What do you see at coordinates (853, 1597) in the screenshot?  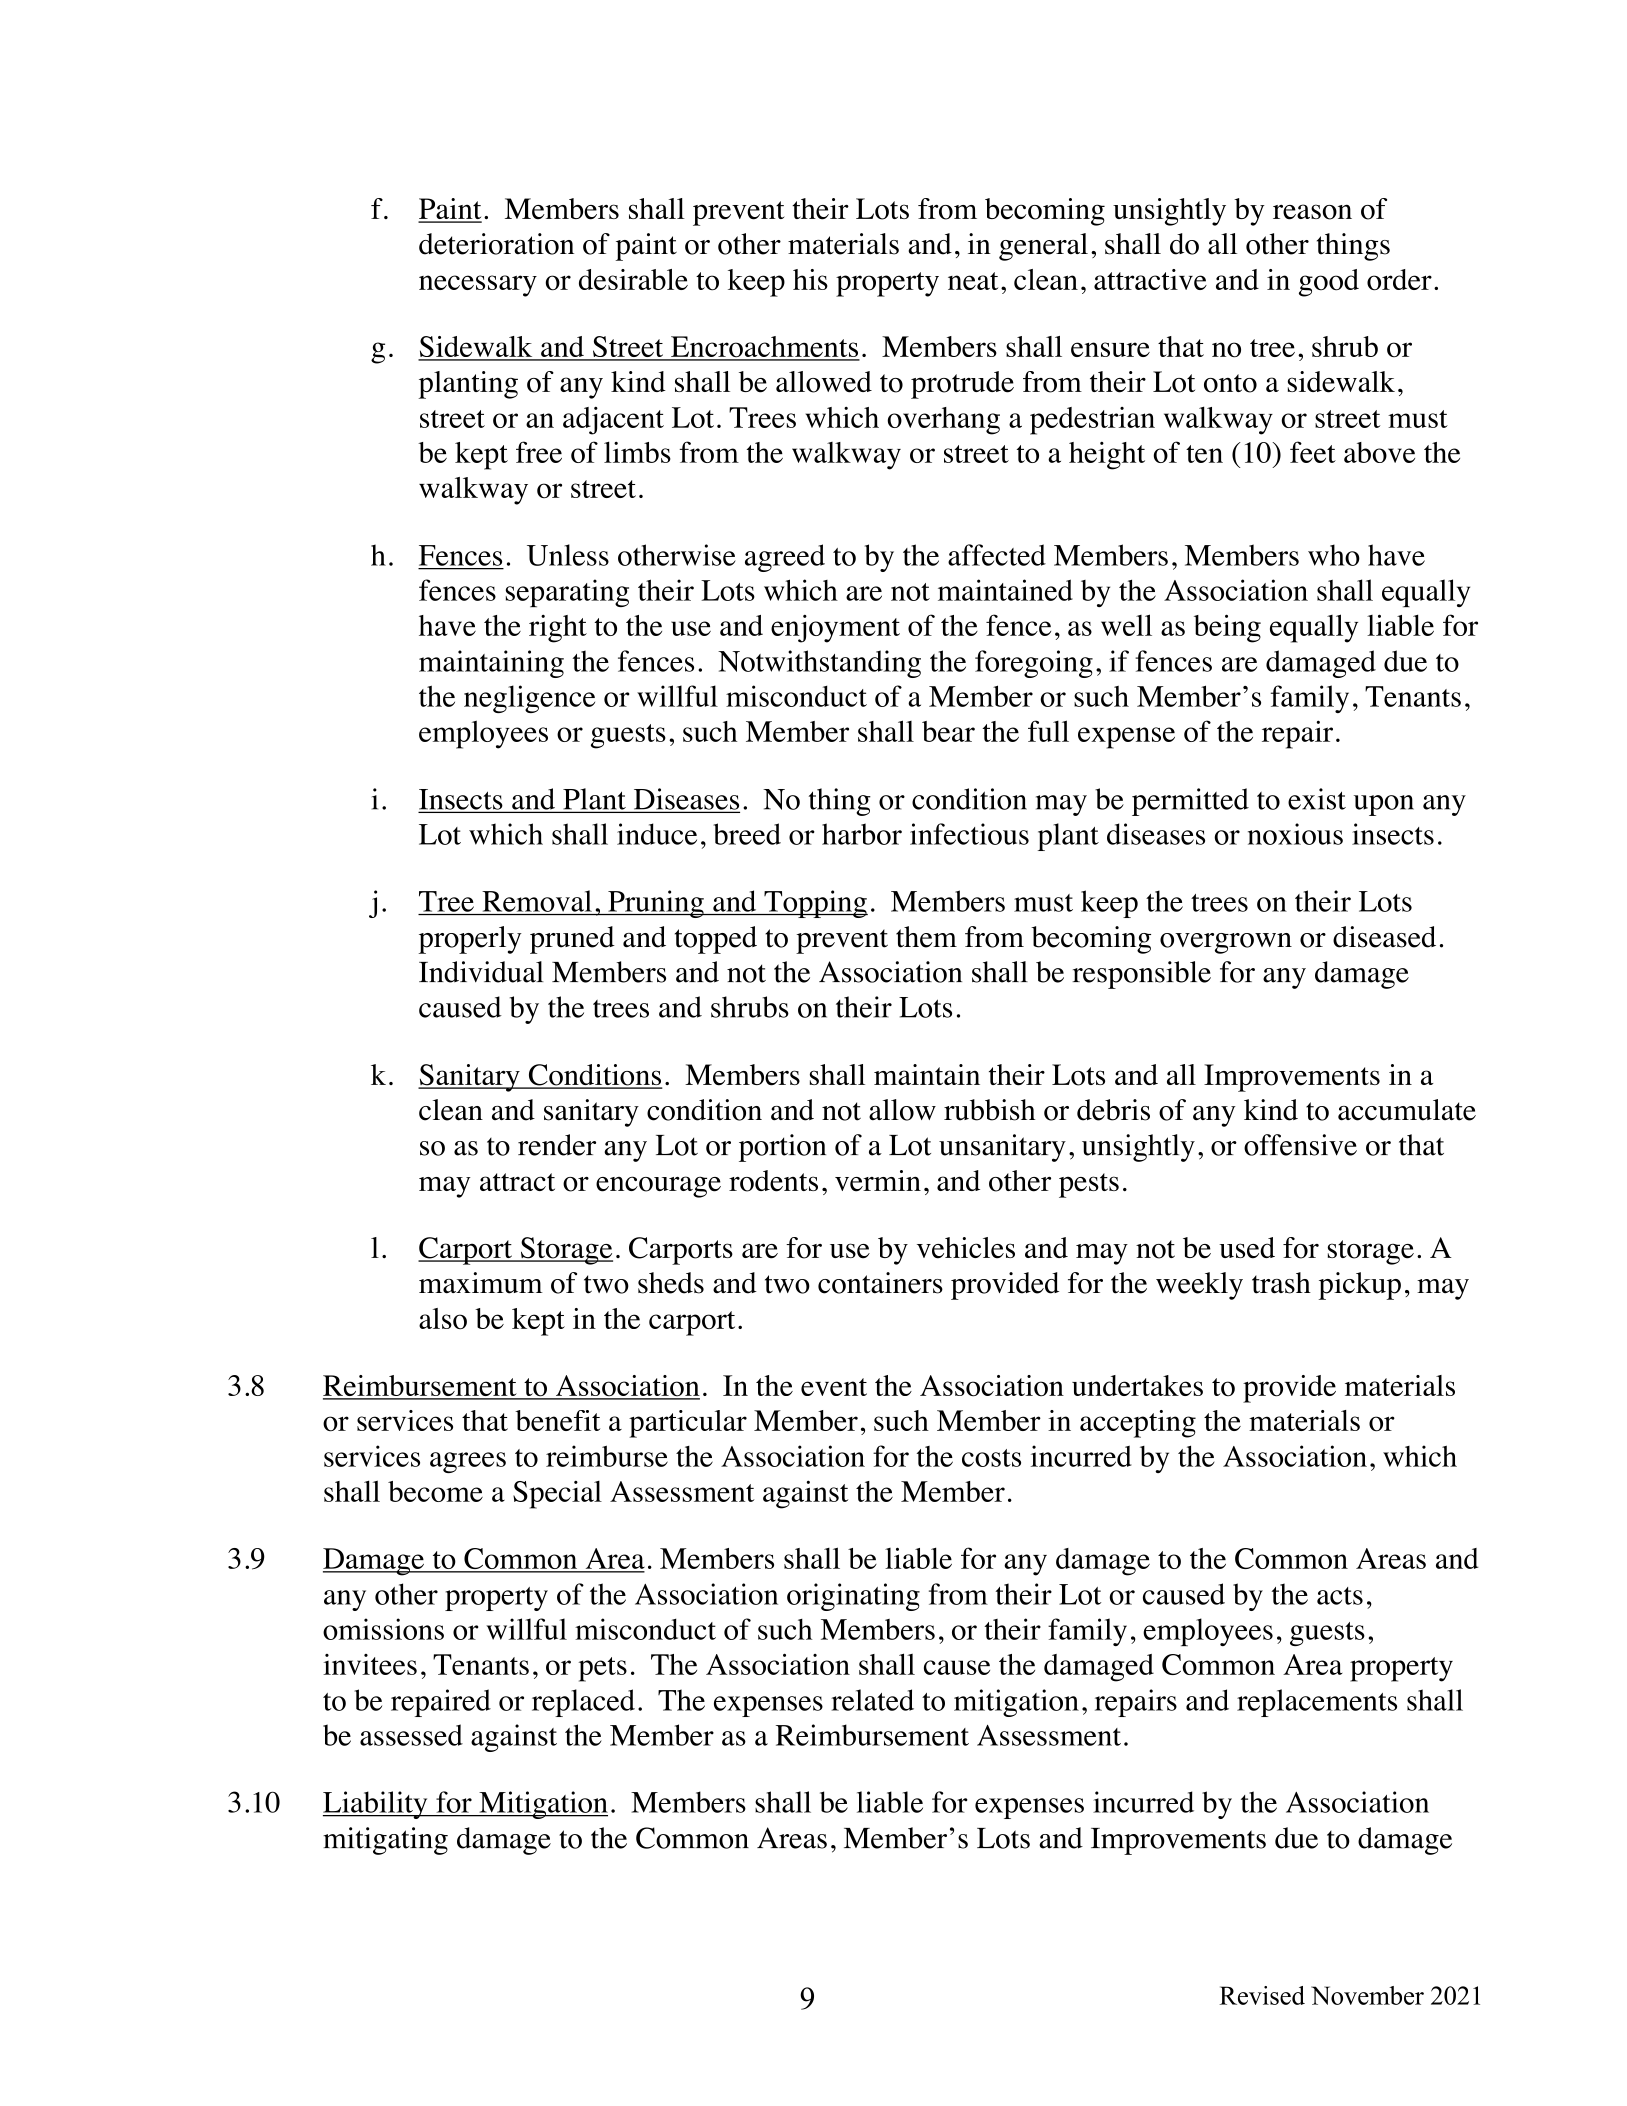 I see `originating` at bounding box center [853, 1597].
